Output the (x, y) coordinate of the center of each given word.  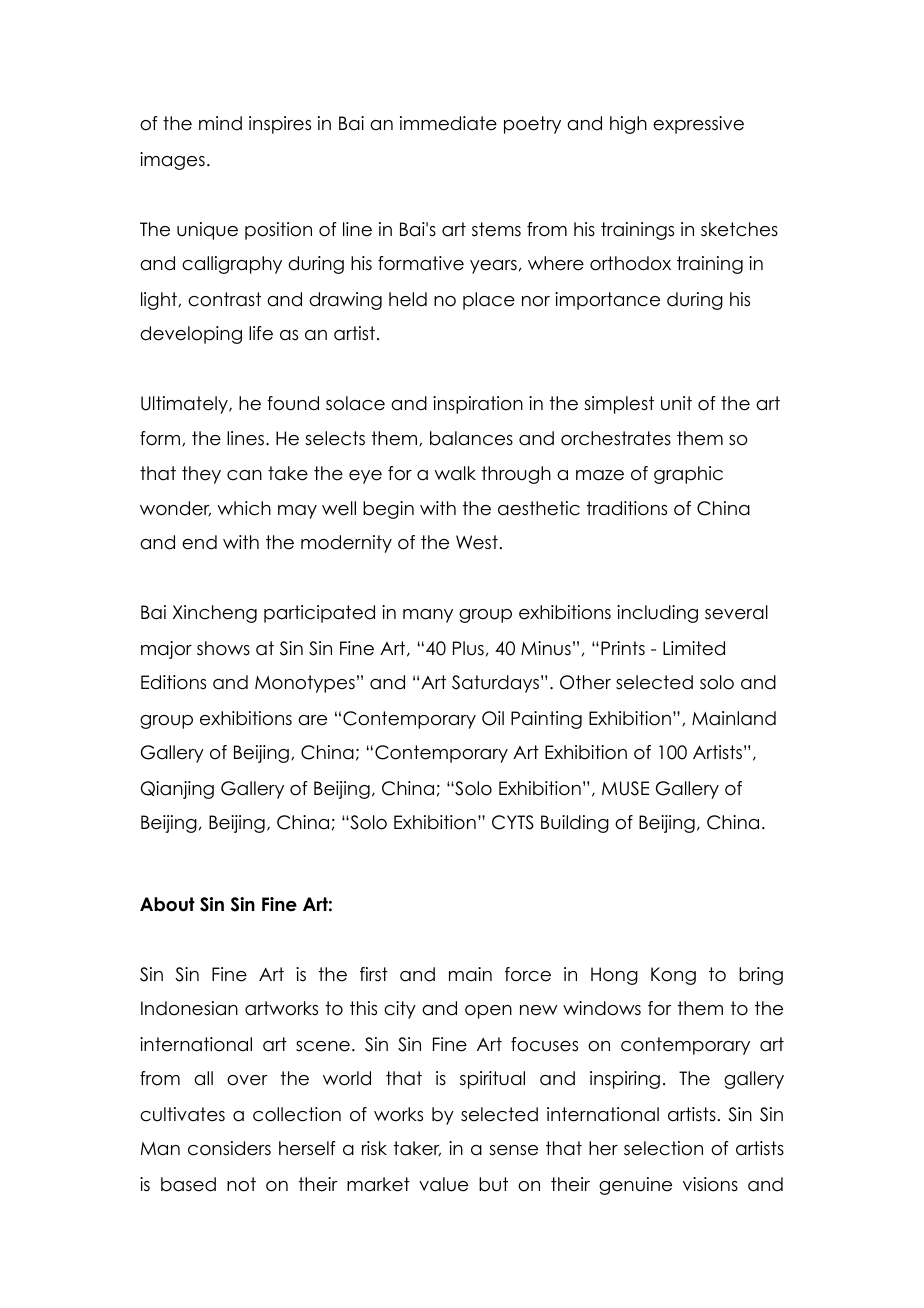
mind (220, 123)
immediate (448, 123)
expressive (698, 125)
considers (229, 1148)
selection (663, 1148)
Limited (694, 648)
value (443, 1184)
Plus (468, 648)
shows (223, 648)
